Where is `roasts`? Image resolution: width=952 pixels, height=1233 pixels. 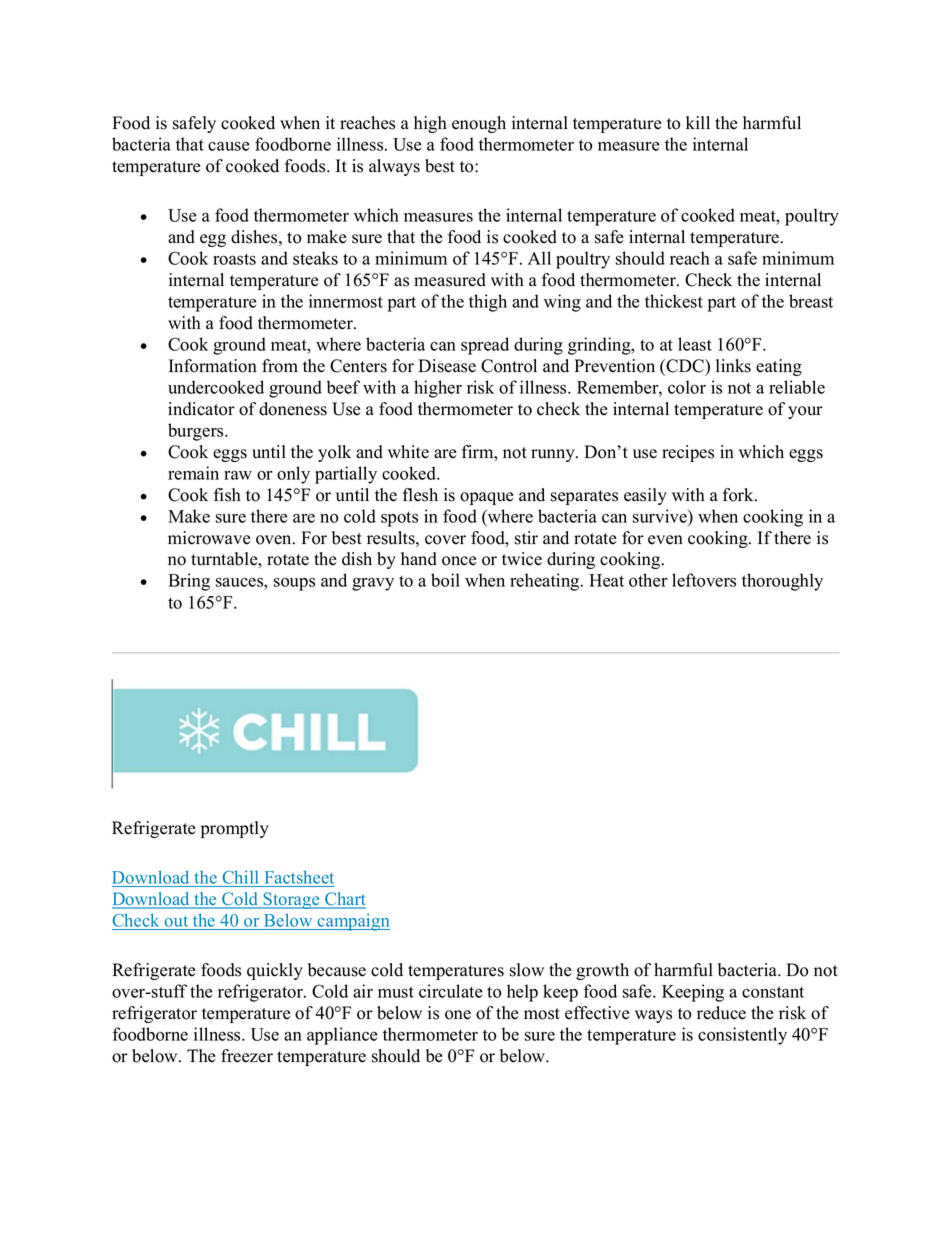 roasts is located at coordinates (234, 259).
